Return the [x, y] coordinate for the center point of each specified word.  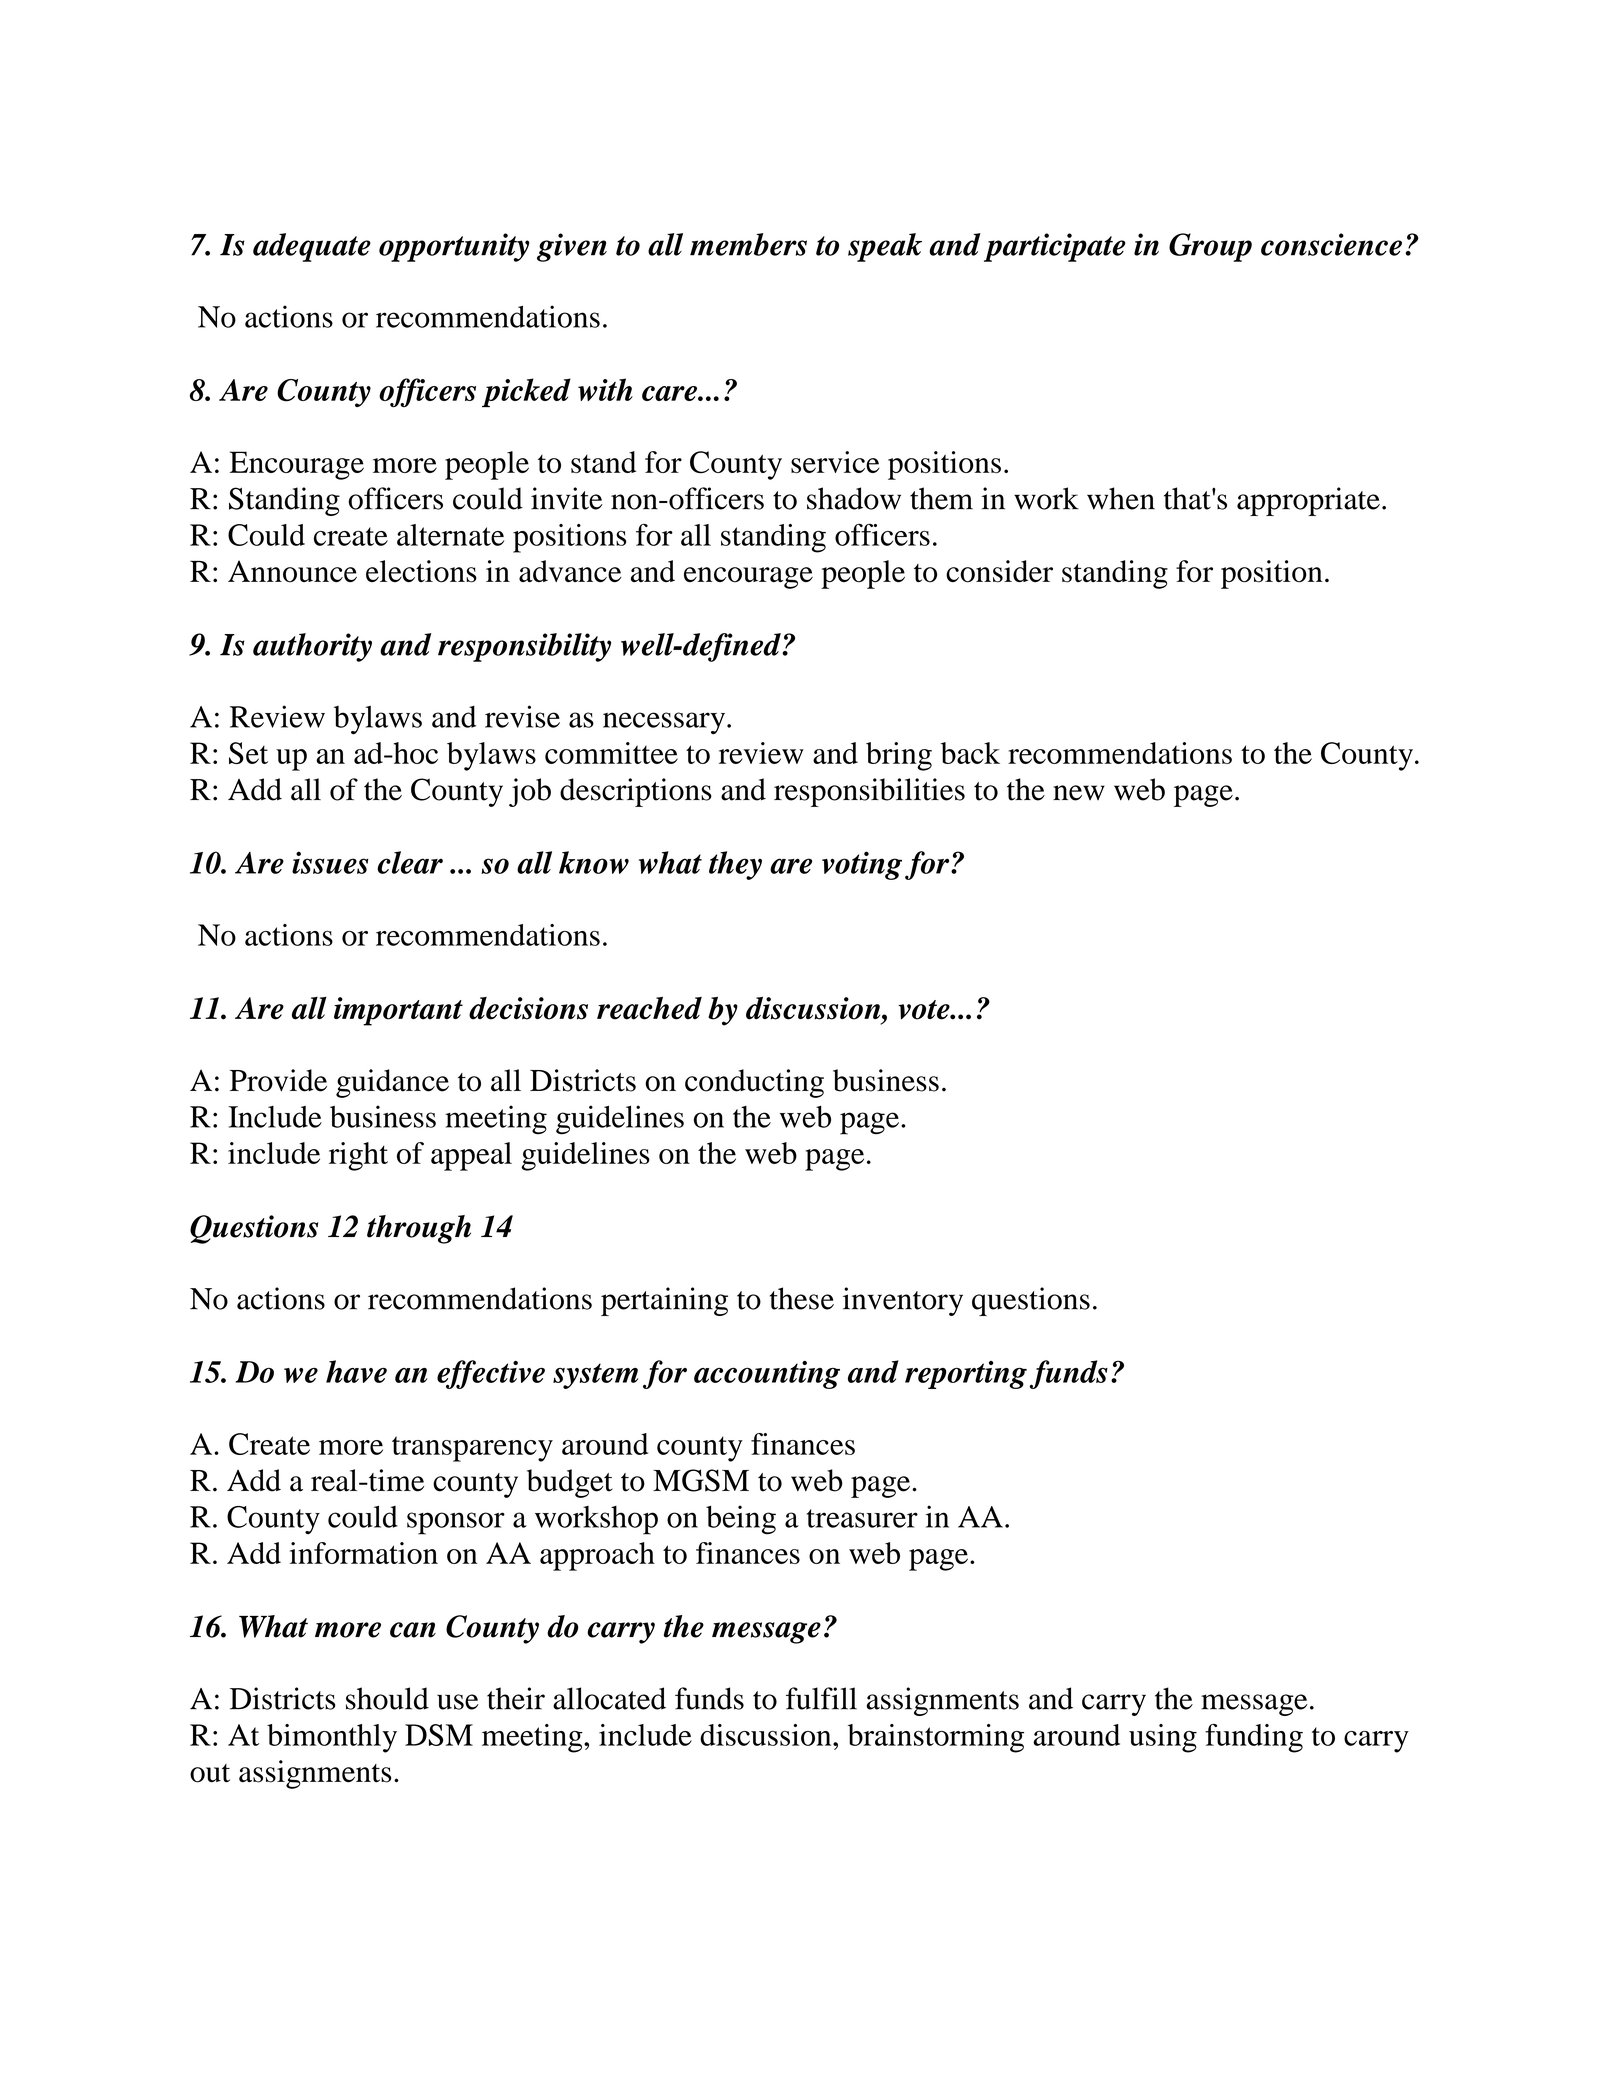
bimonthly [332, 1738]
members [748, 244]
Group [1210, 247]
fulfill [821, 1698]
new [1079, 793]
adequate [312, 247]
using [1163, 1738]
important [398, 1011]
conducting [754, 1083]
